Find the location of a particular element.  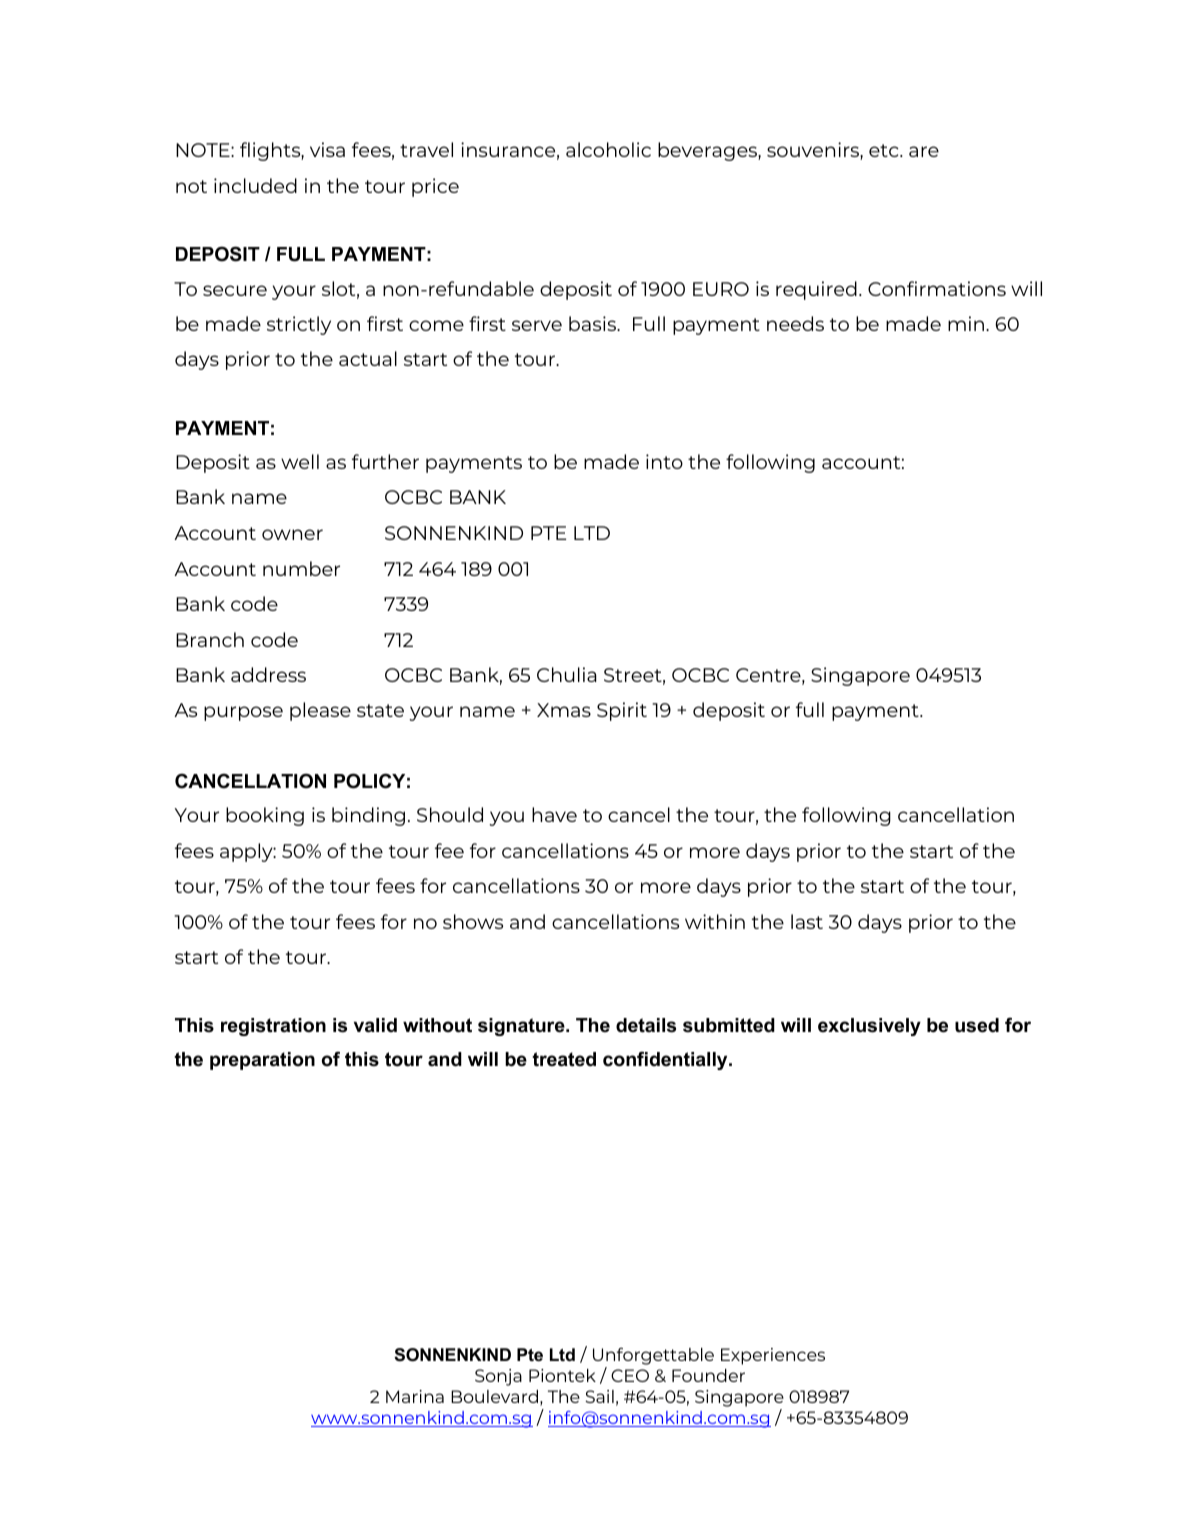

exclusively is located at coordinates (869, 1027).
